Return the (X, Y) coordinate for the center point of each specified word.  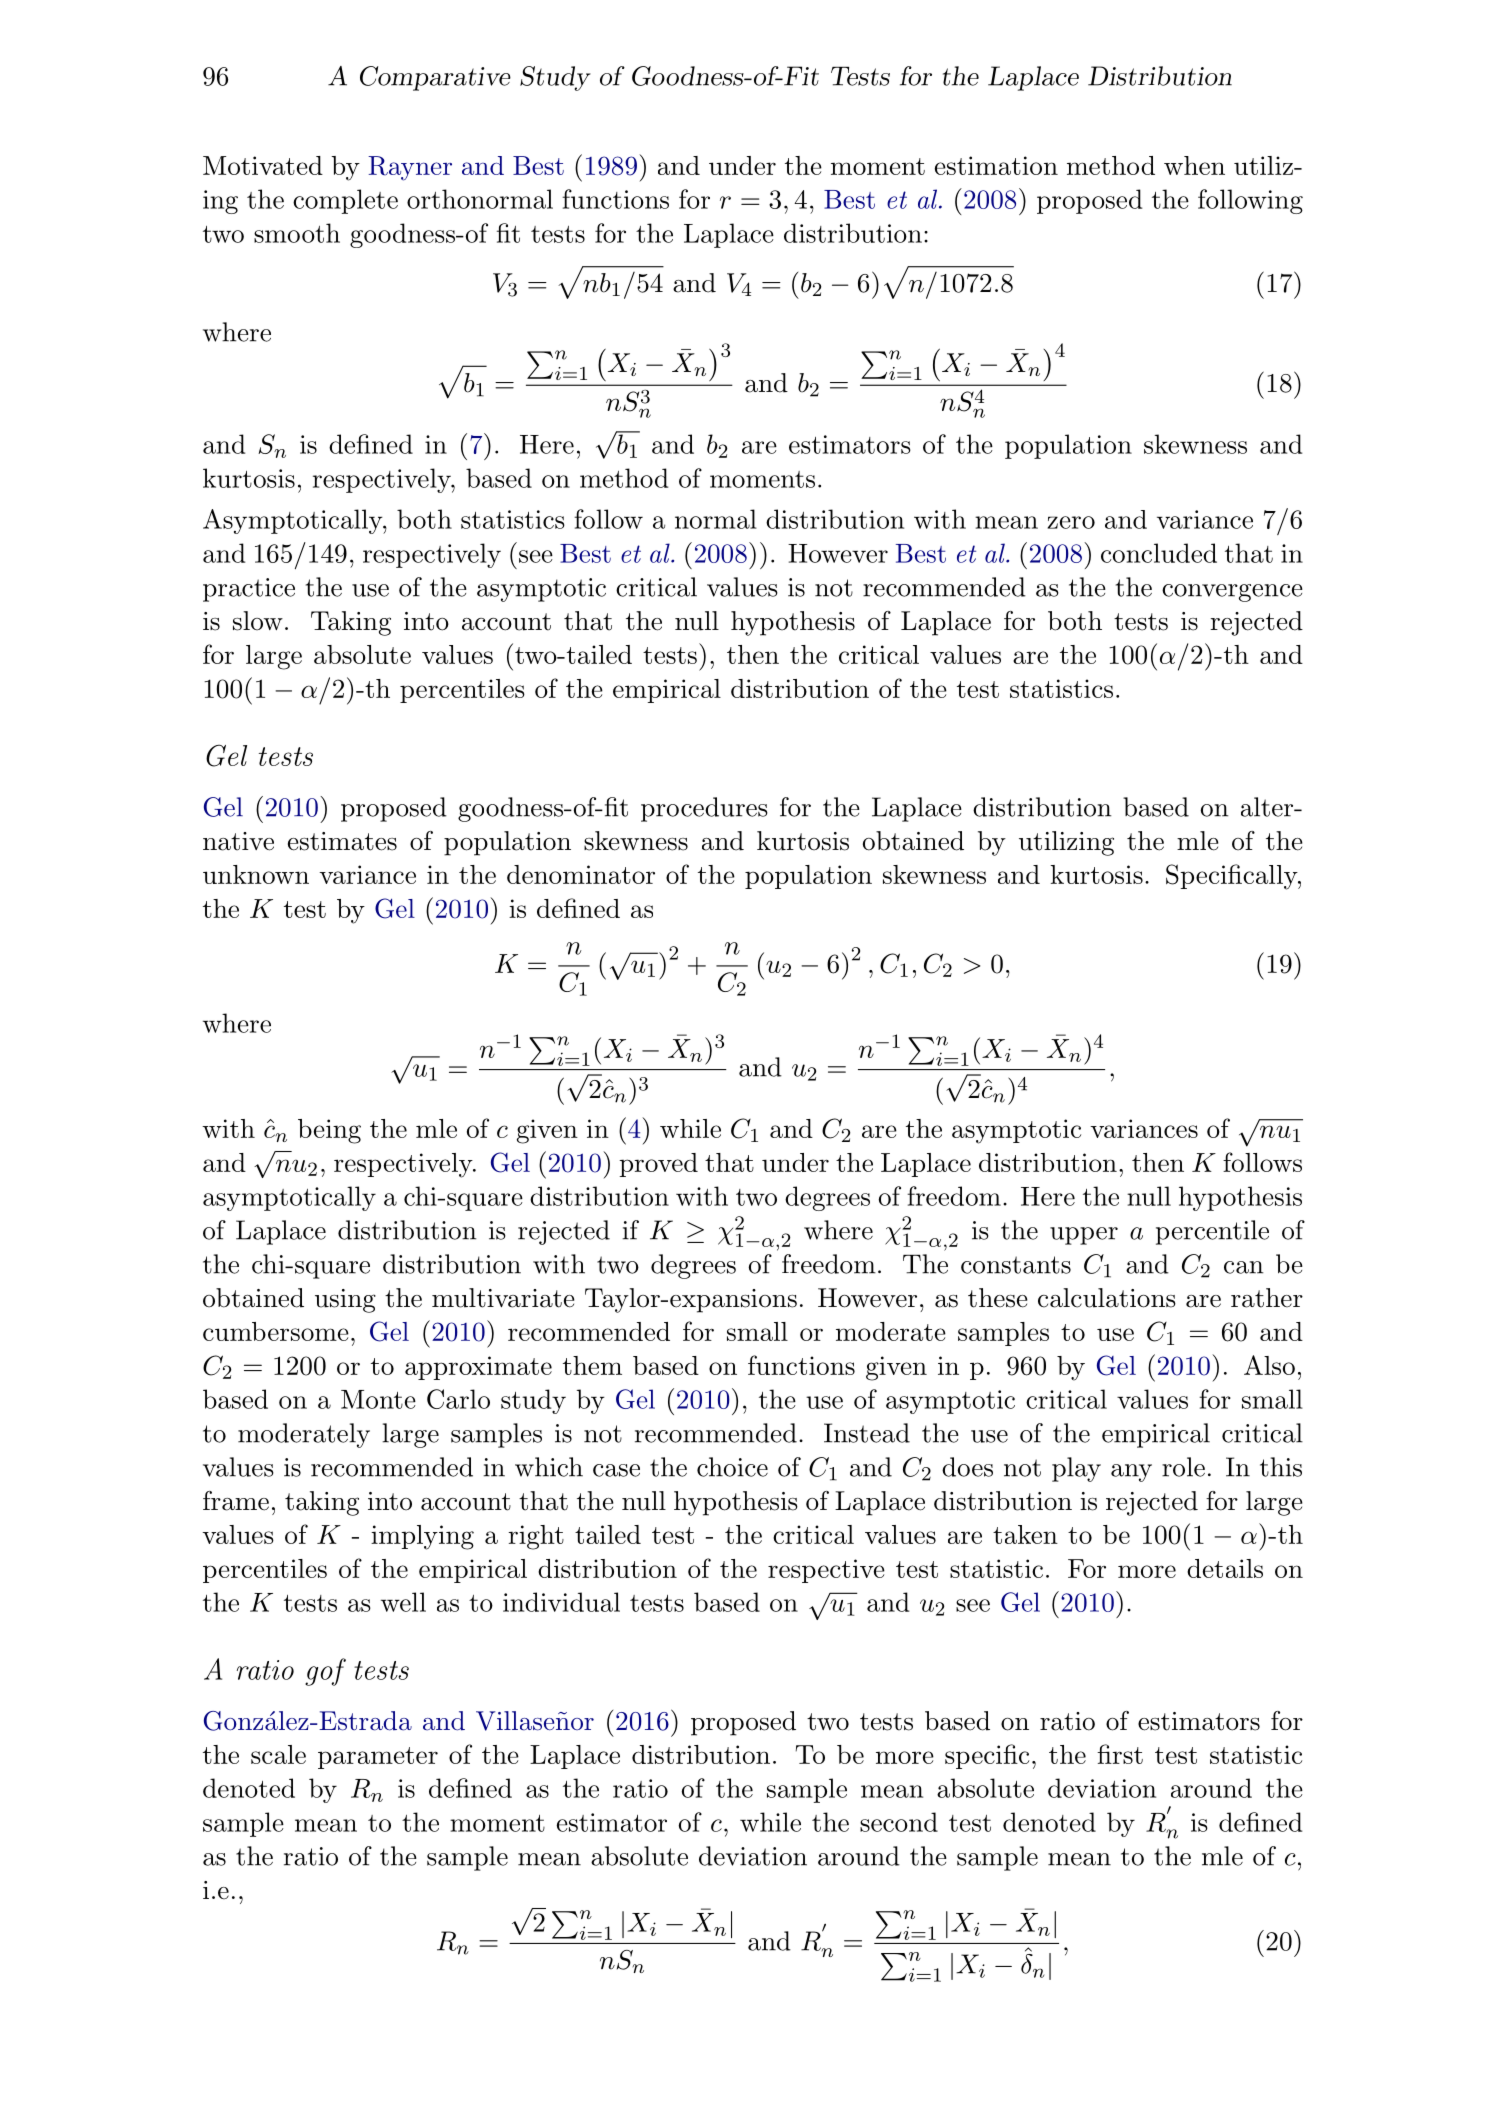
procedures (704, 809)
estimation (996, 165)
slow (258, 621)
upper (1084, 1236)
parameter (378, 1758)
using (345, 1301)
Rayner (410, 168)
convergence (1232, 593)
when (1194, 165)
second (899, 1822)
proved (658, 1165)
